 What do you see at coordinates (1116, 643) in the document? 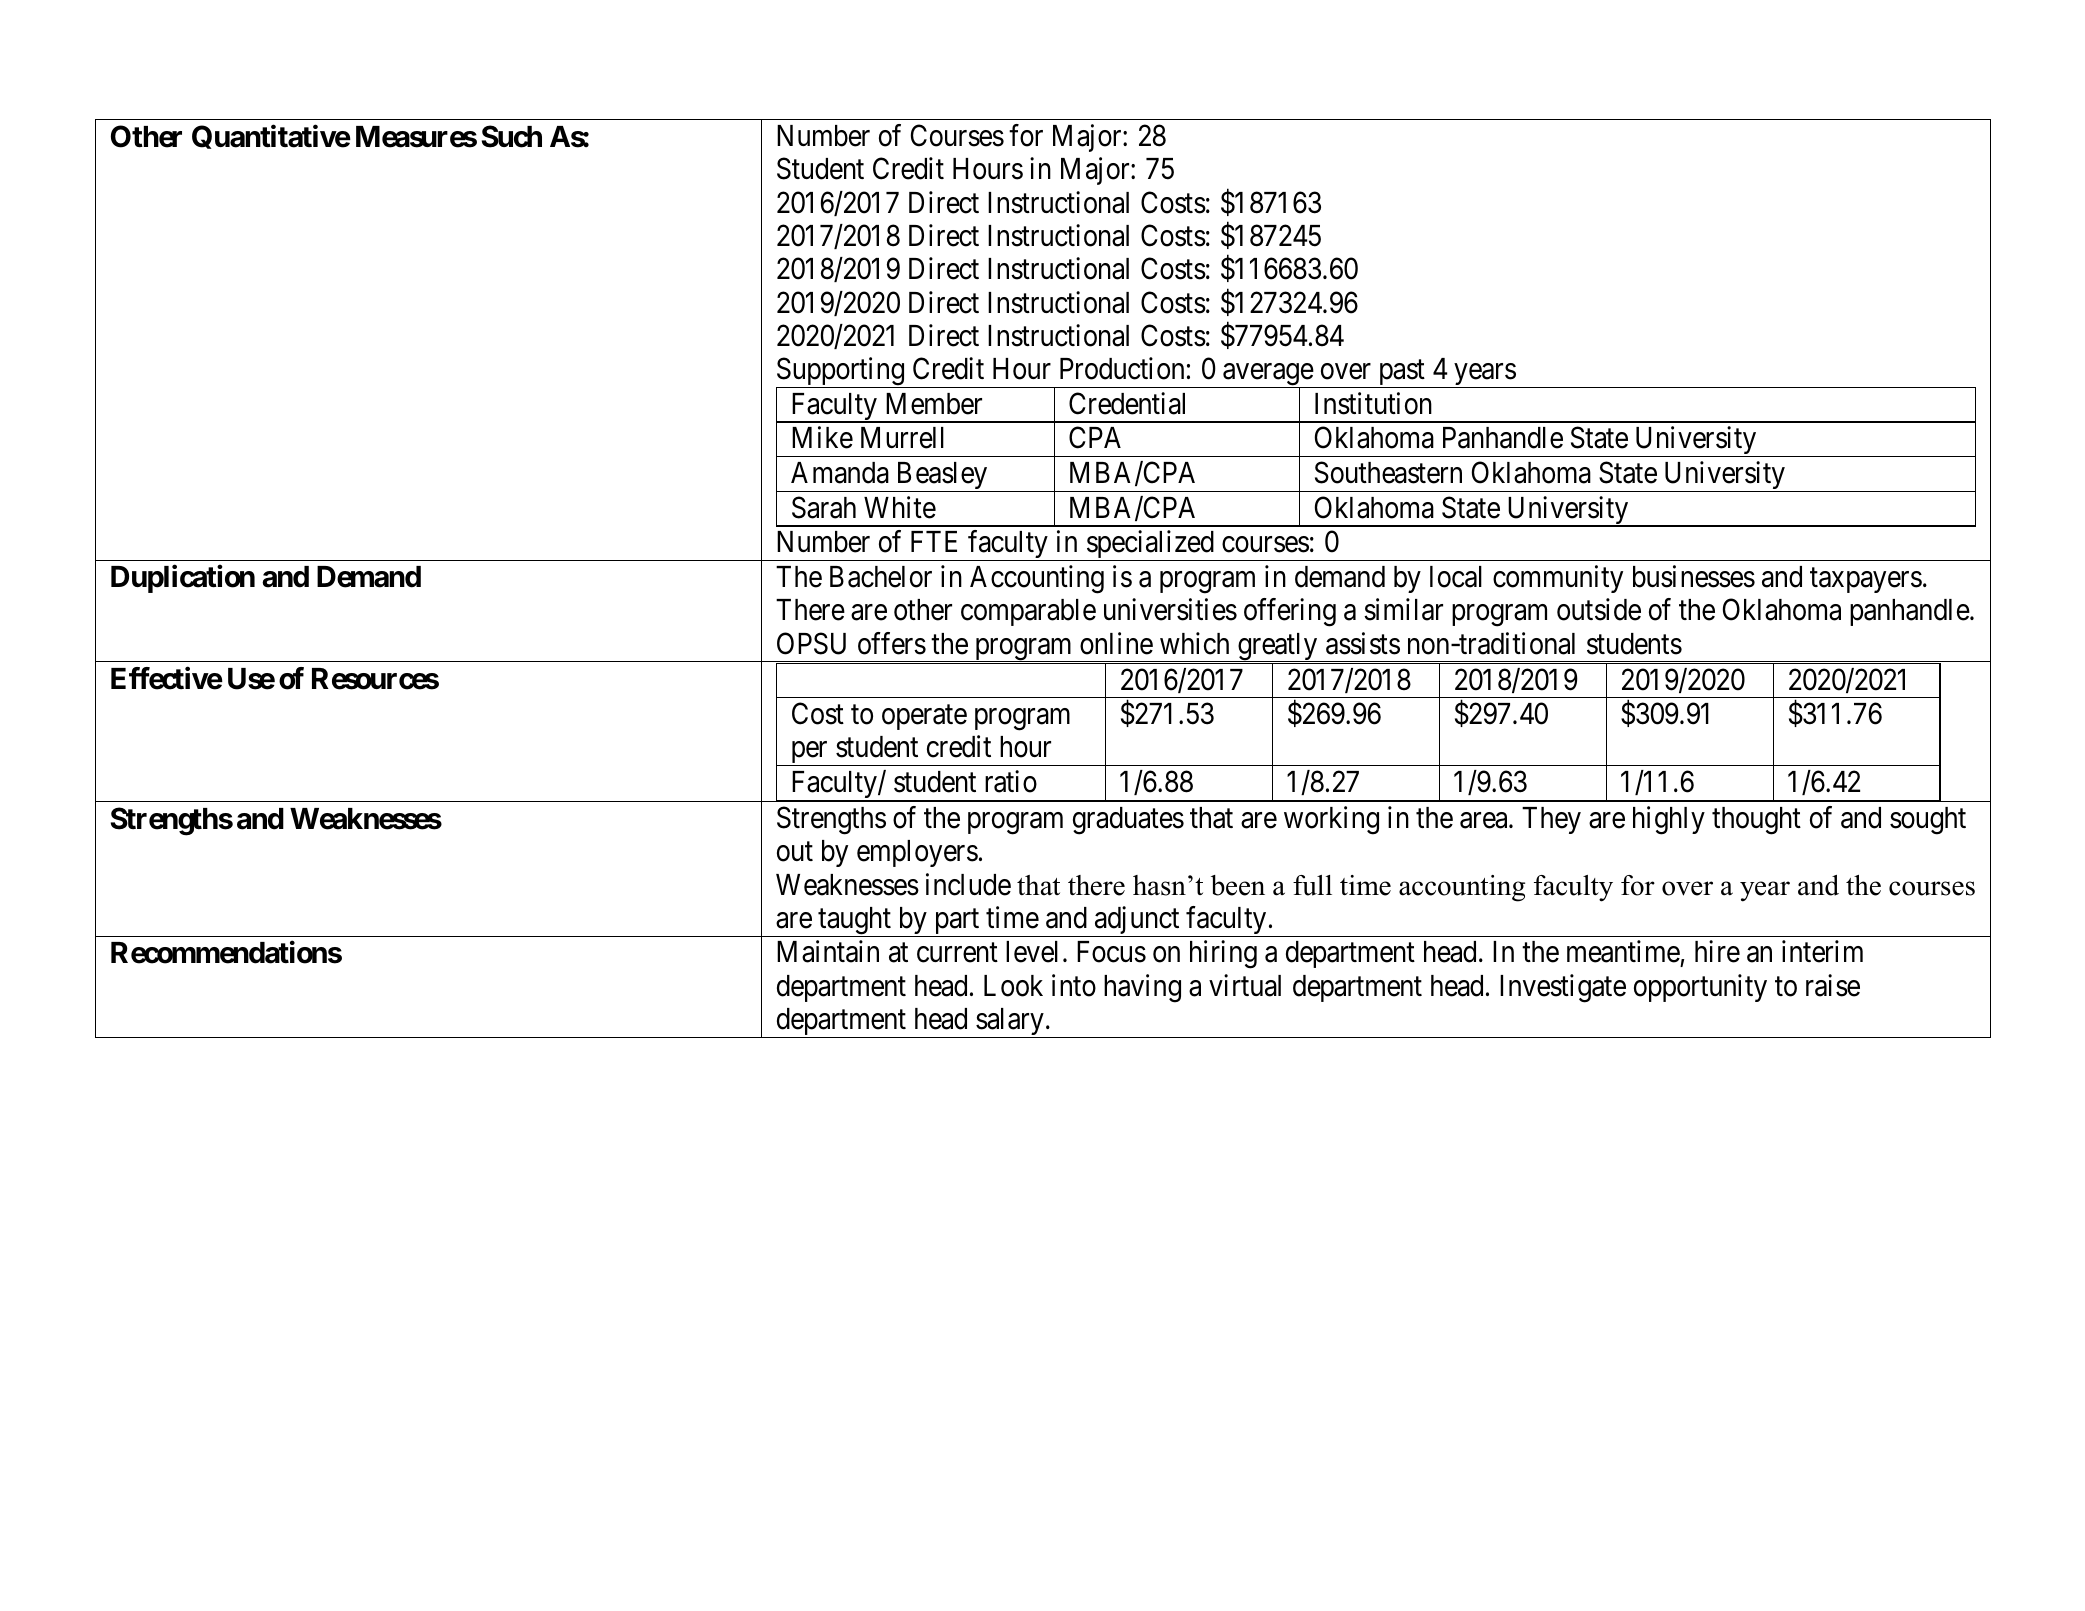
I see `online` at bounding box center [1116, 643].
